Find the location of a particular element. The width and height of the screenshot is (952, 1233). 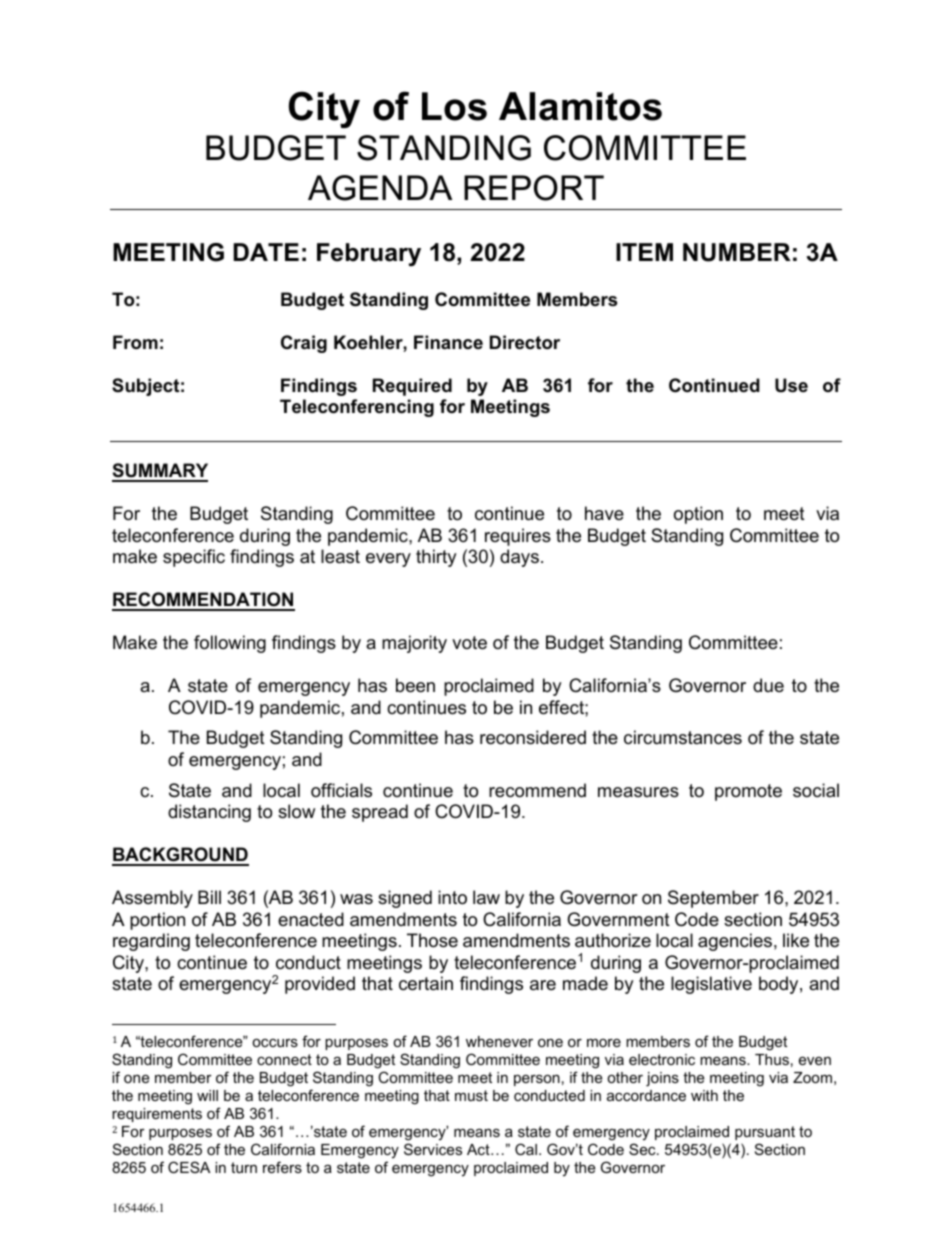

NUMBER is located at coordinates (737, 252).
